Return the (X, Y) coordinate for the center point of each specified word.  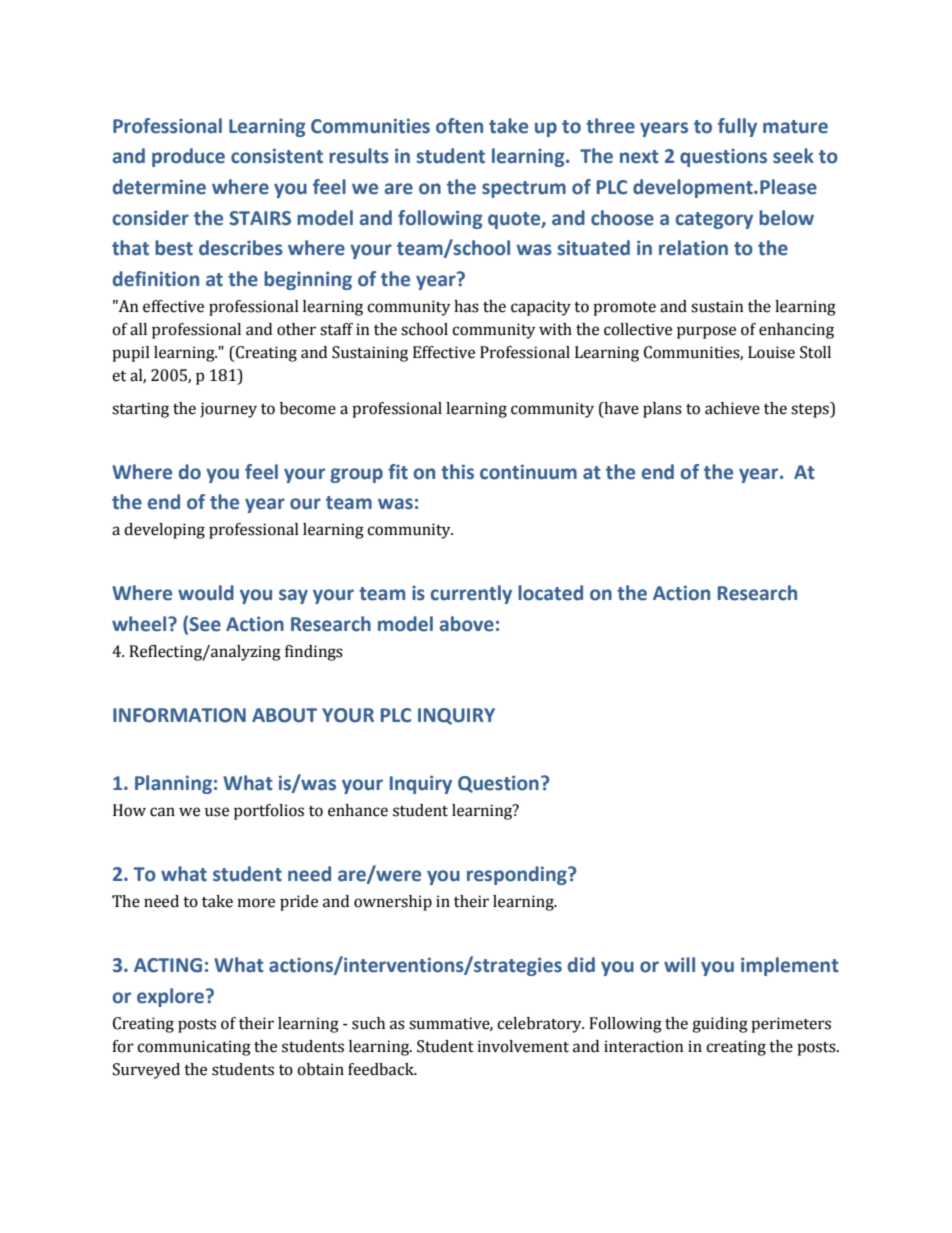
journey (228, 410)
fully (737, 127)
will (679, 964)
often (459, 126)
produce (188, 157)
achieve (732, 408)
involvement (523, 1046)
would (206, 593)
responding (518, 875)
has (466, 306)
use (217, 812)
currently (471, 594)
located (550, 593)
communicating (194, 1048)
